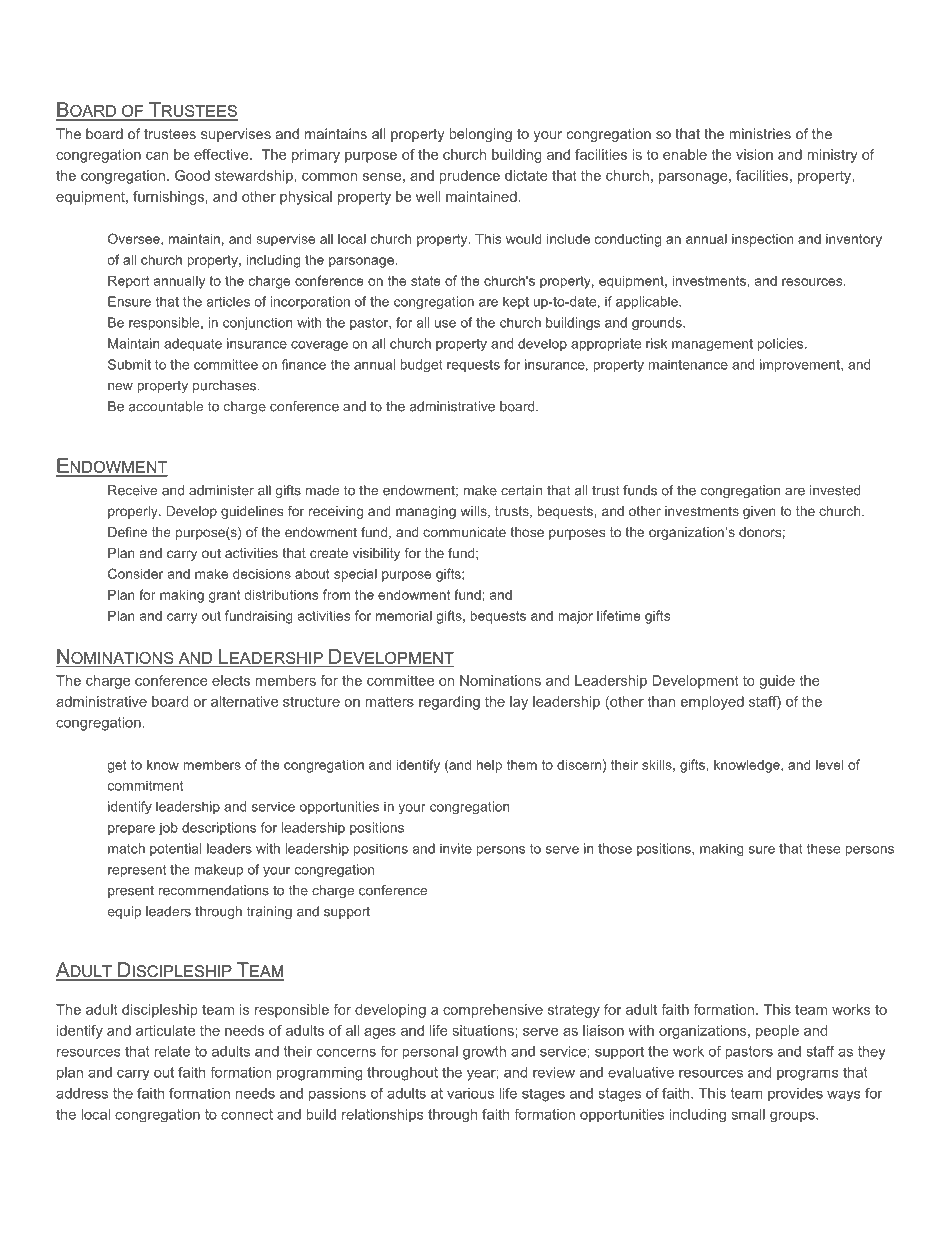  What do you see at coordinates (823, 848) in the image?
I see `these` at bounding box center [823, 848].
